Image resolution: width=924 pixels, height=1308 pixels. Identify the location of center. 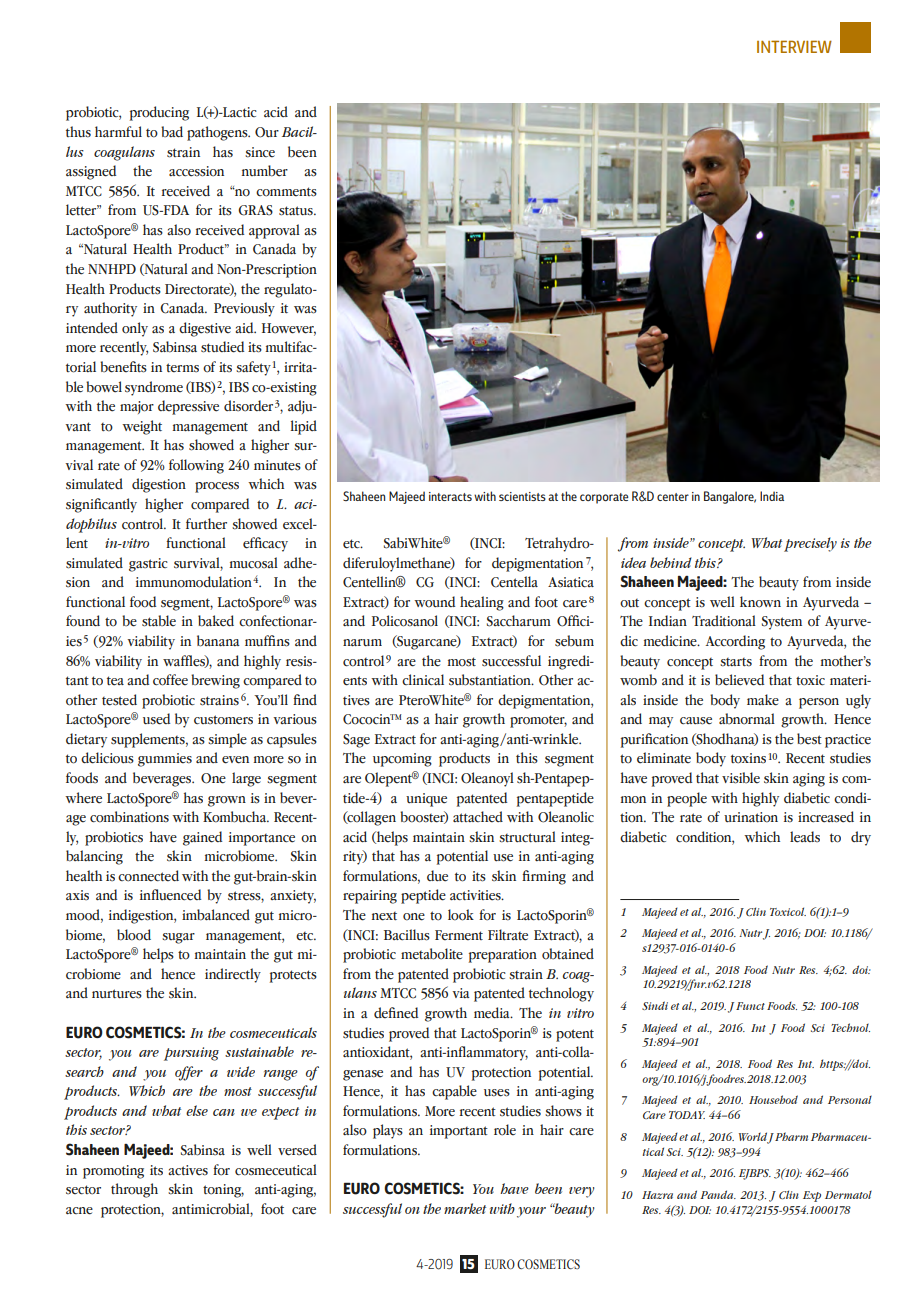
(673, 497).
